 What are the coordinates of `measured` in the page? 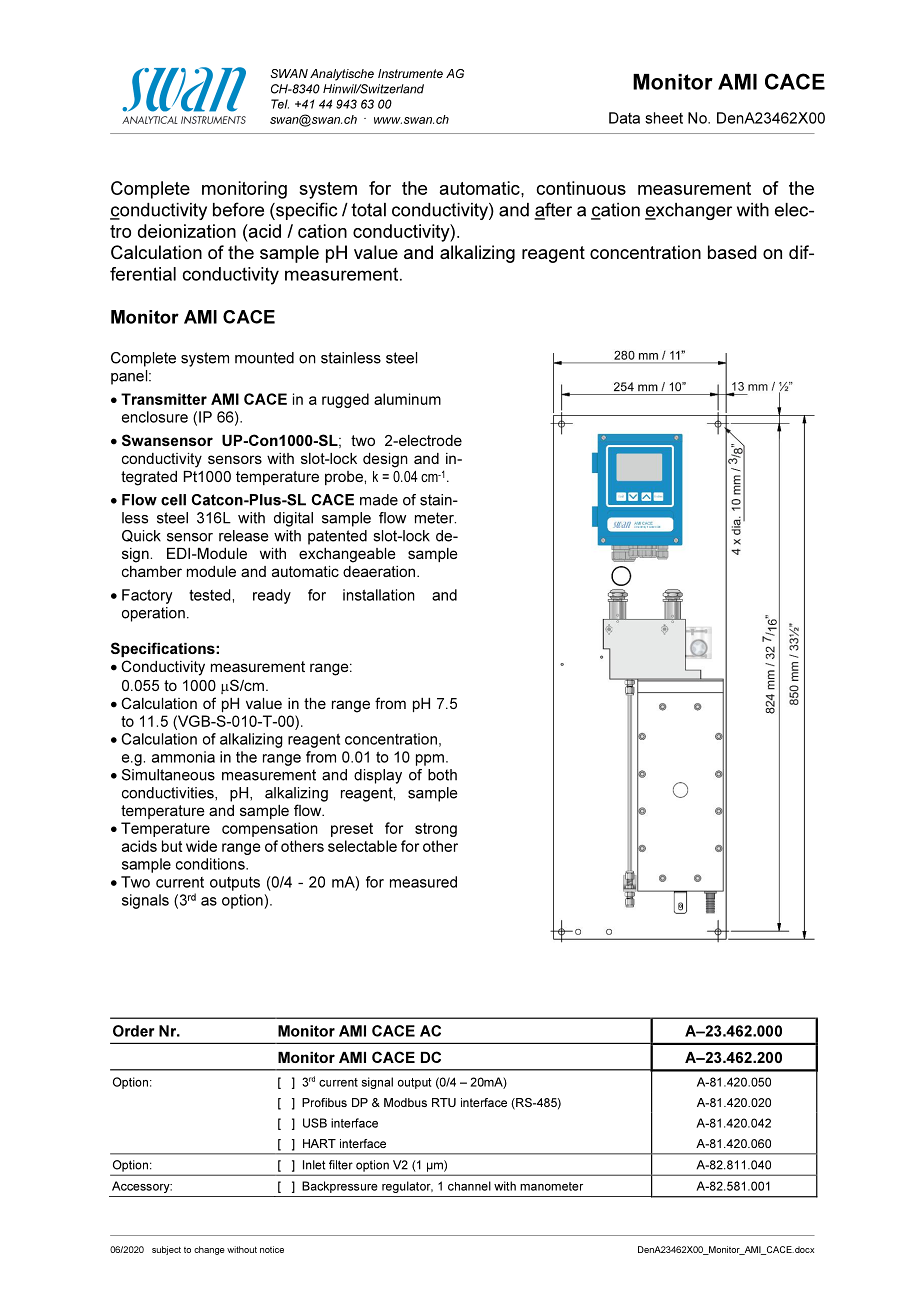 It's located at (423, 882).
